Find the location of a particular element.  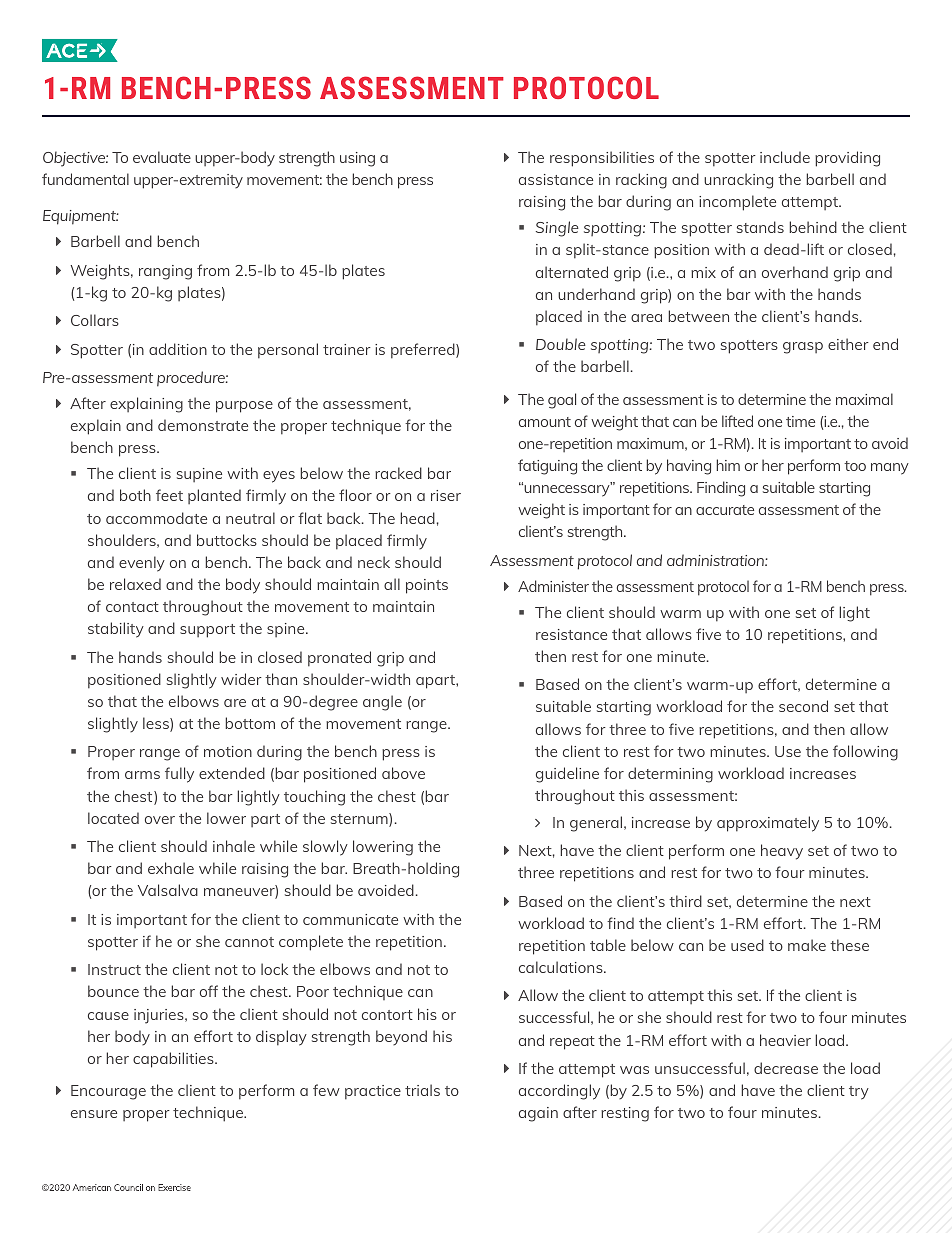

evaluate is located at coordinates (162, 157).
